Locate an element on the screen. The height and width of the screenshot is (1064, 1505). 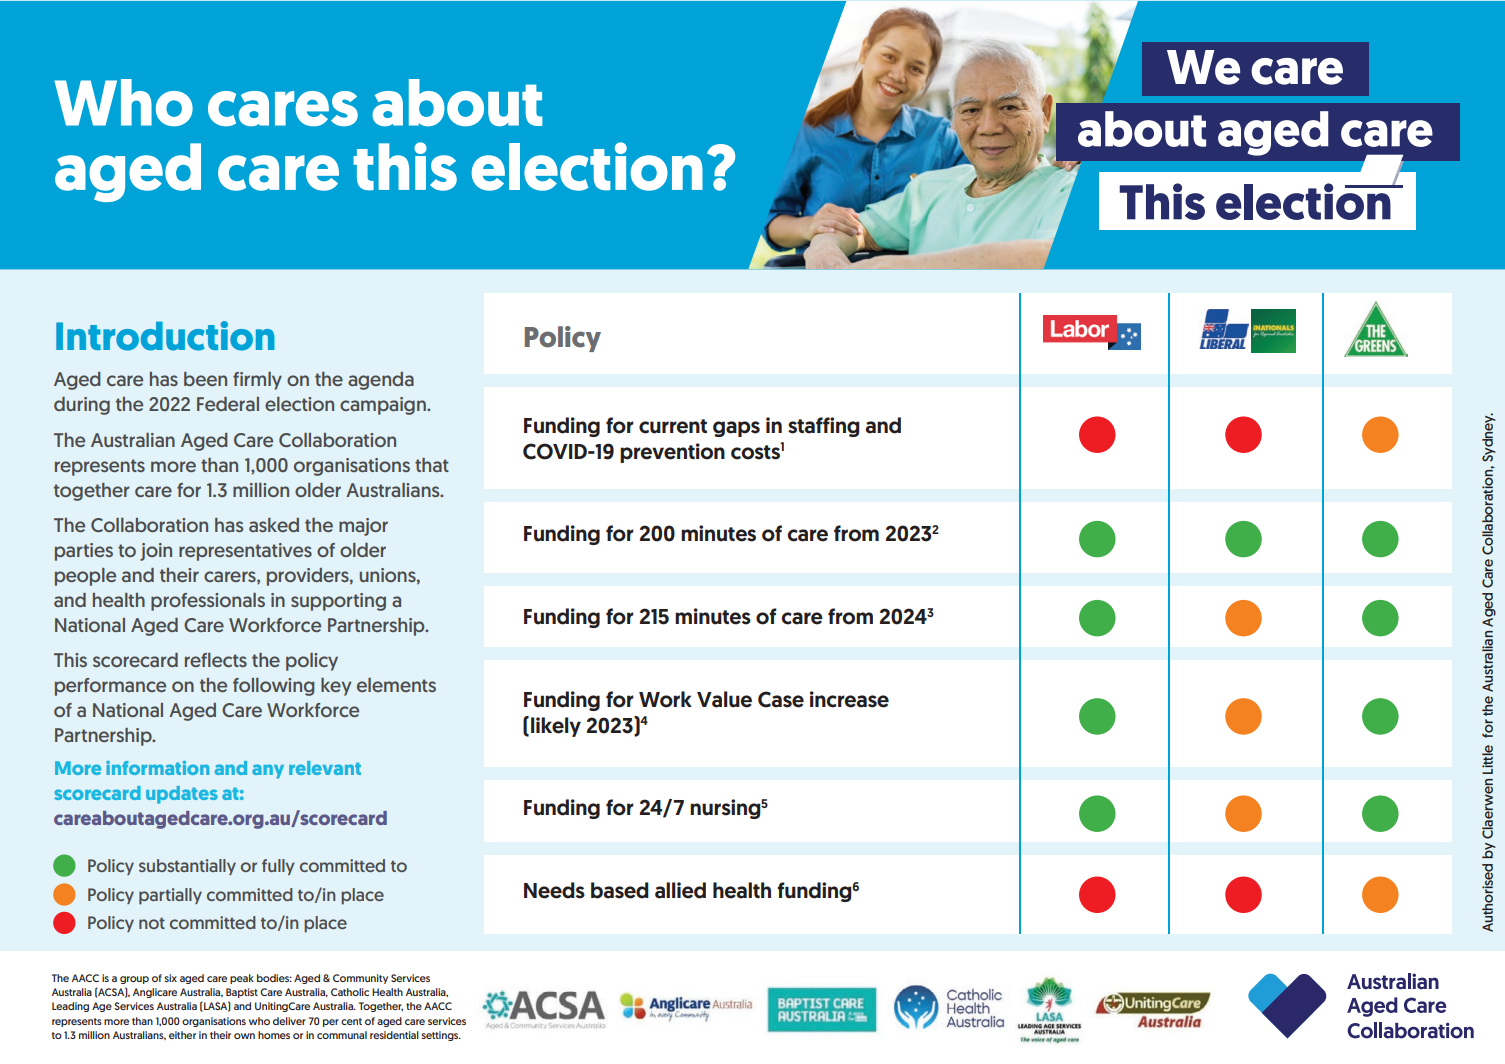
agenda is located at coordinates (381, 381).
